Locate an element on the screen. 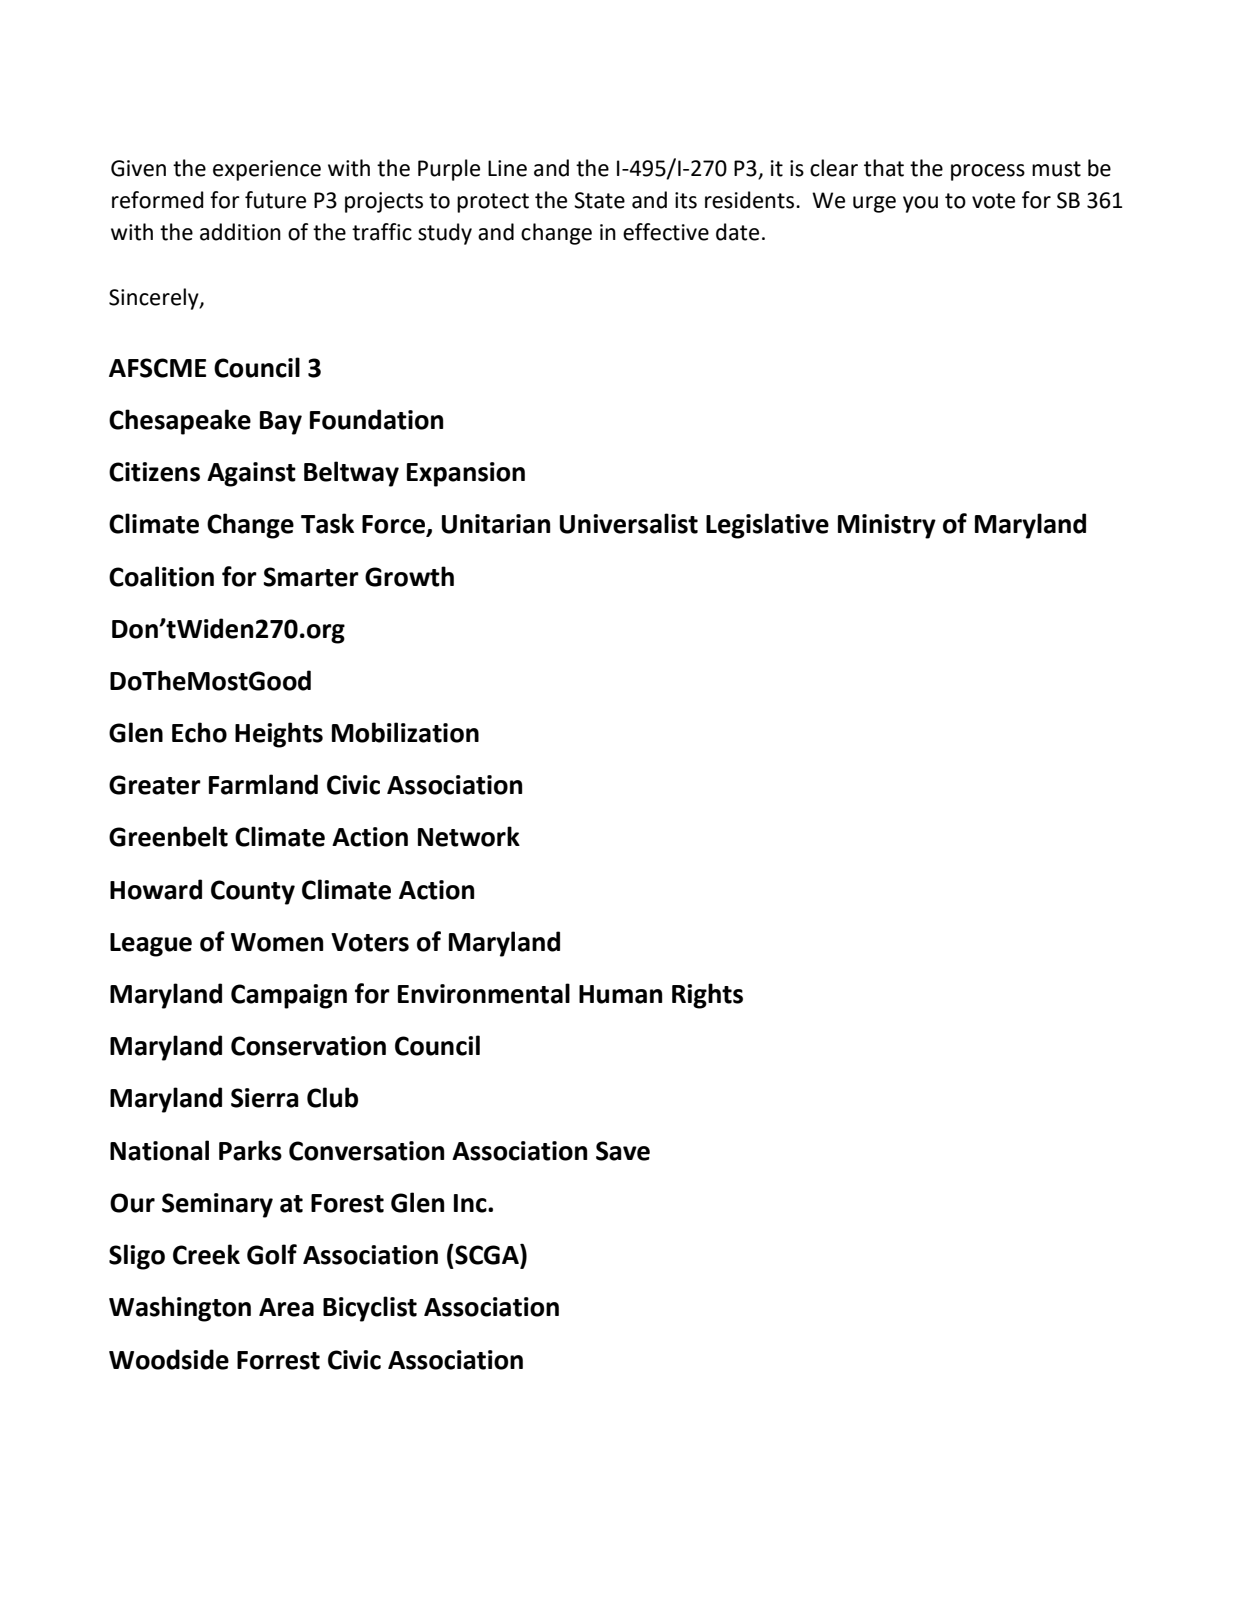  Ministry is located at coordinates (887, 526).
